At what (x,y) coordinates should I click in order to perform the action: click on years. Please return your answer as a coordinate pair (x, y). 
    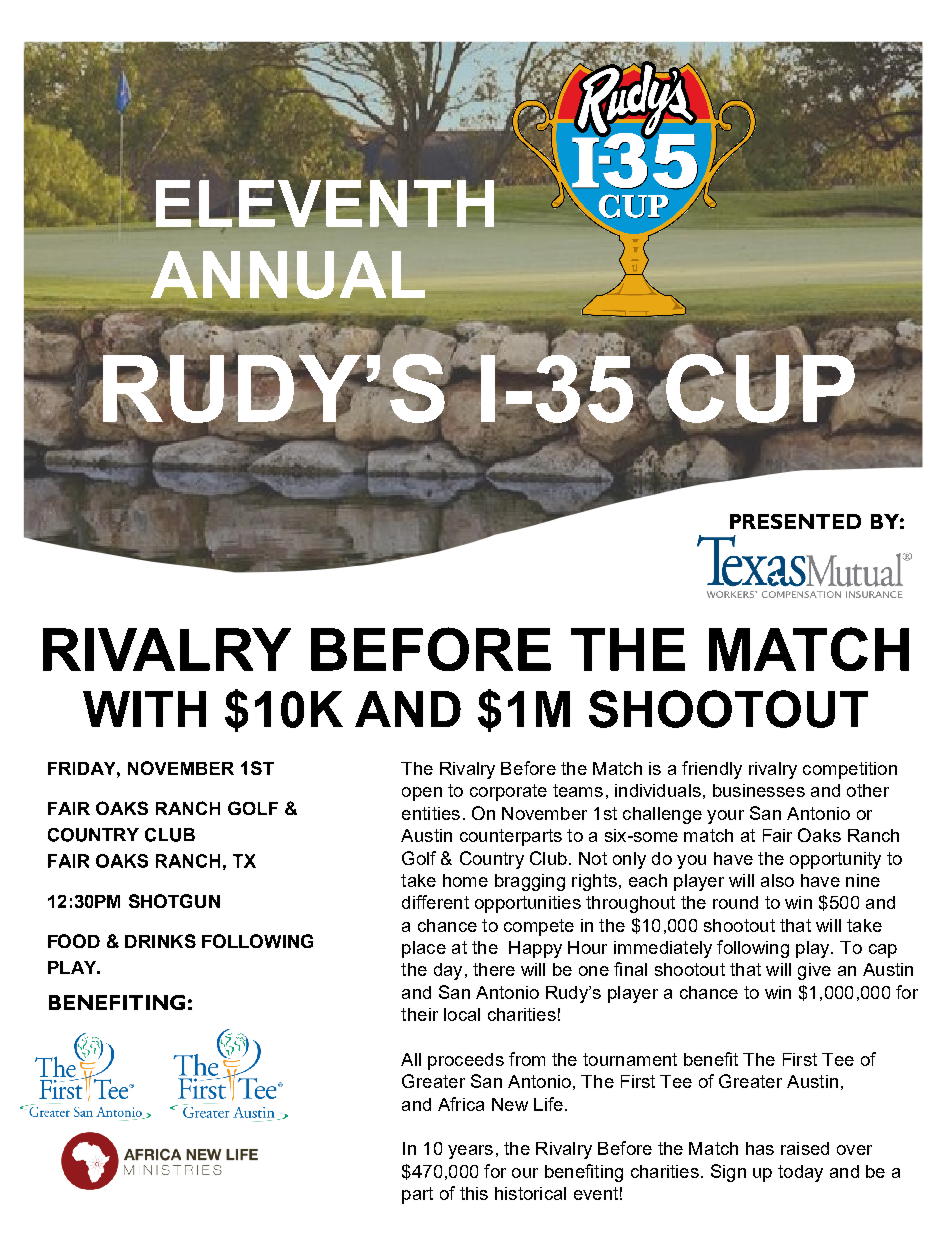
    Looking at the image, I should click on (470, 1152).
